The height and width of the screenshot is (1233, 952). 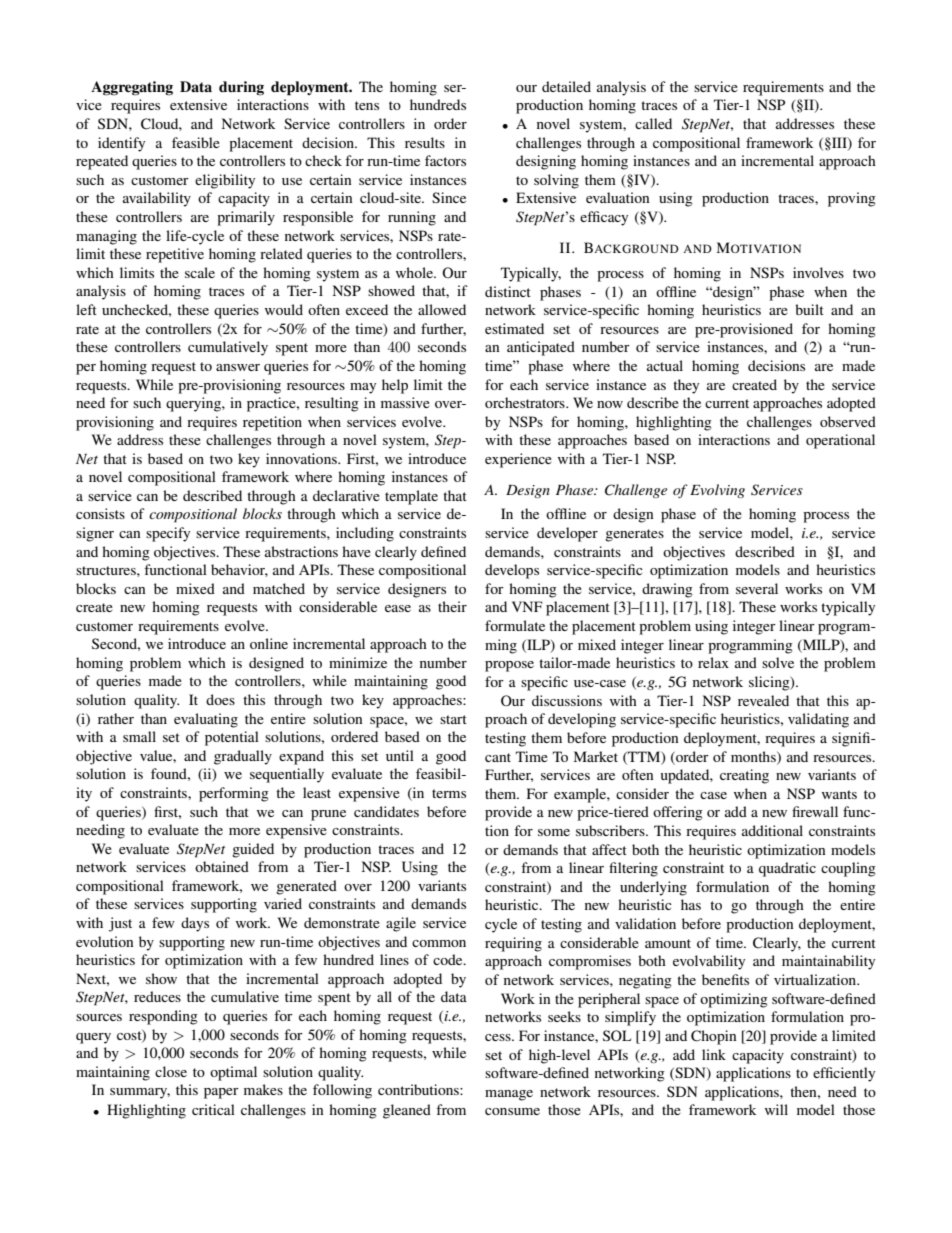 What do you see at coordinates (171, 1071) in the screenshot?
I see `close` at bounding box center [171, 1071].
